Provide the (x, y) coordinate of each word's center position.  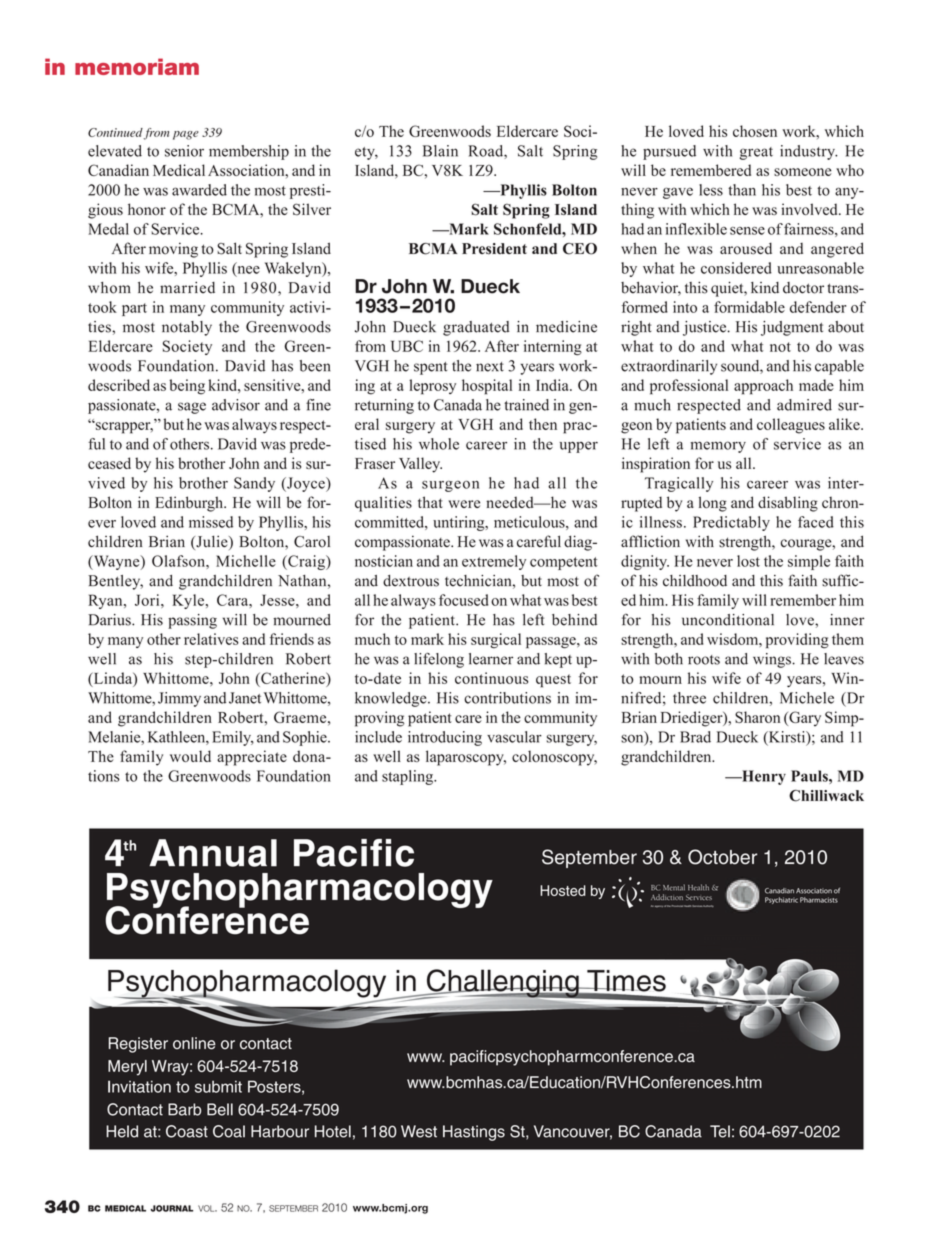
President (494, 249)
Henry (763, 777)
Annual (213, 853)
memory (718, 447)
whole (439, 444)
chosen (755, 131)
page (186, 135)
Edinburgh (190, 504)
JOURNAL (172, 1208)
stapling (408, 777)
